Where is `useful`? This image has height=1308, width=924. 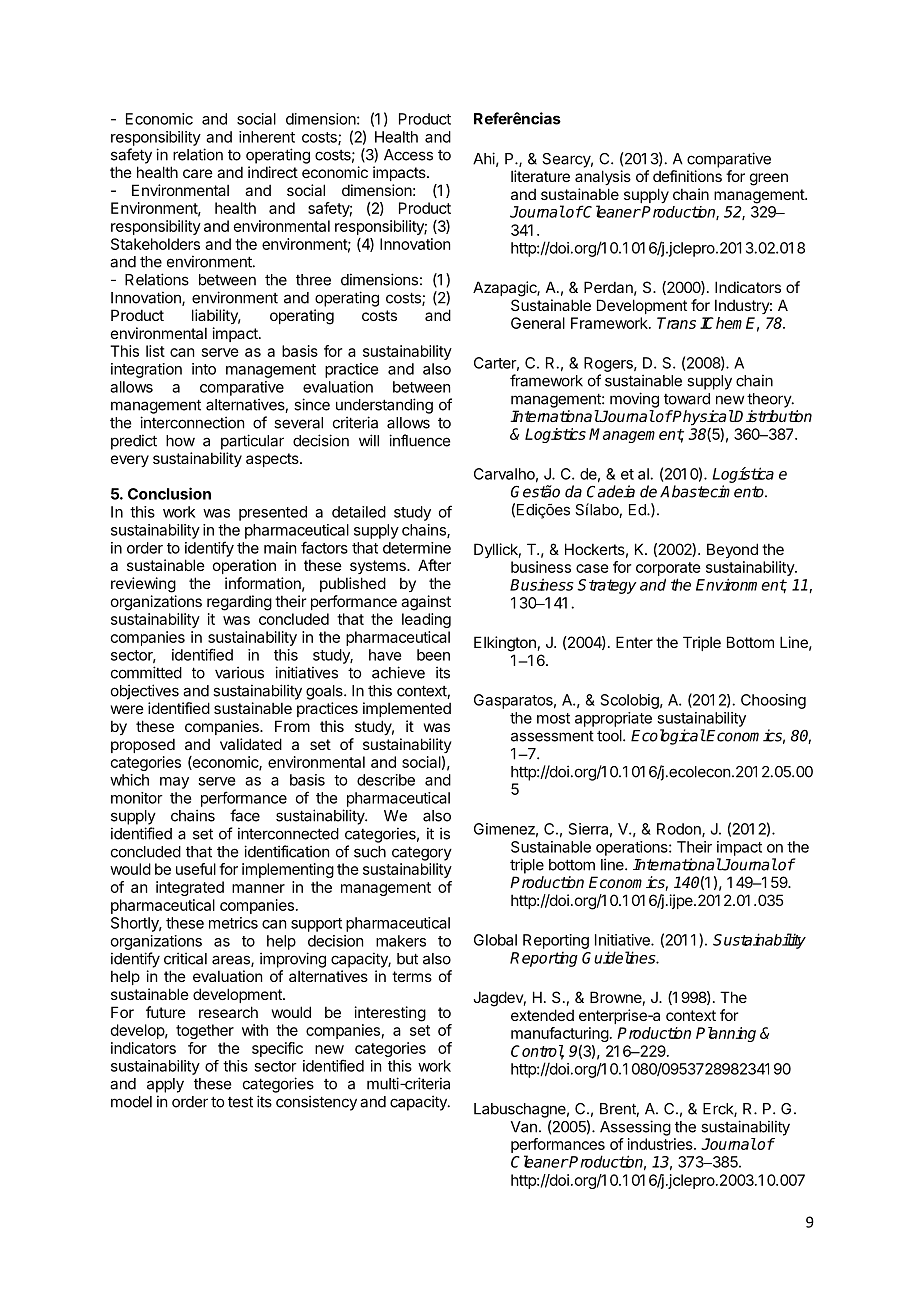
useful is located at coordinates (196, 869).
